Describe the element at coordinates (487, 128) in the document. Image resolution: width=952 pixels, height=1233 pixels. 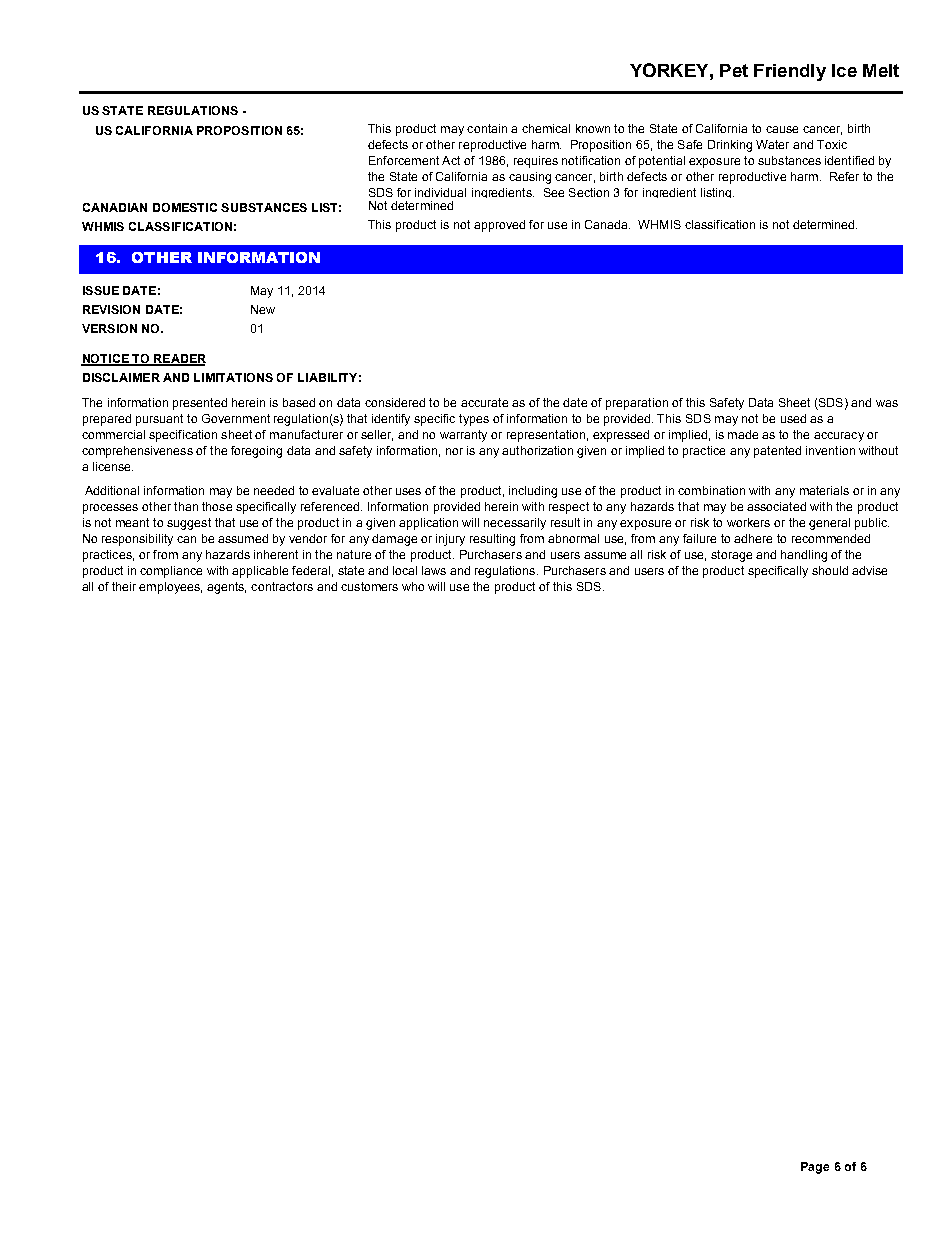
I see `contain` at that location.
